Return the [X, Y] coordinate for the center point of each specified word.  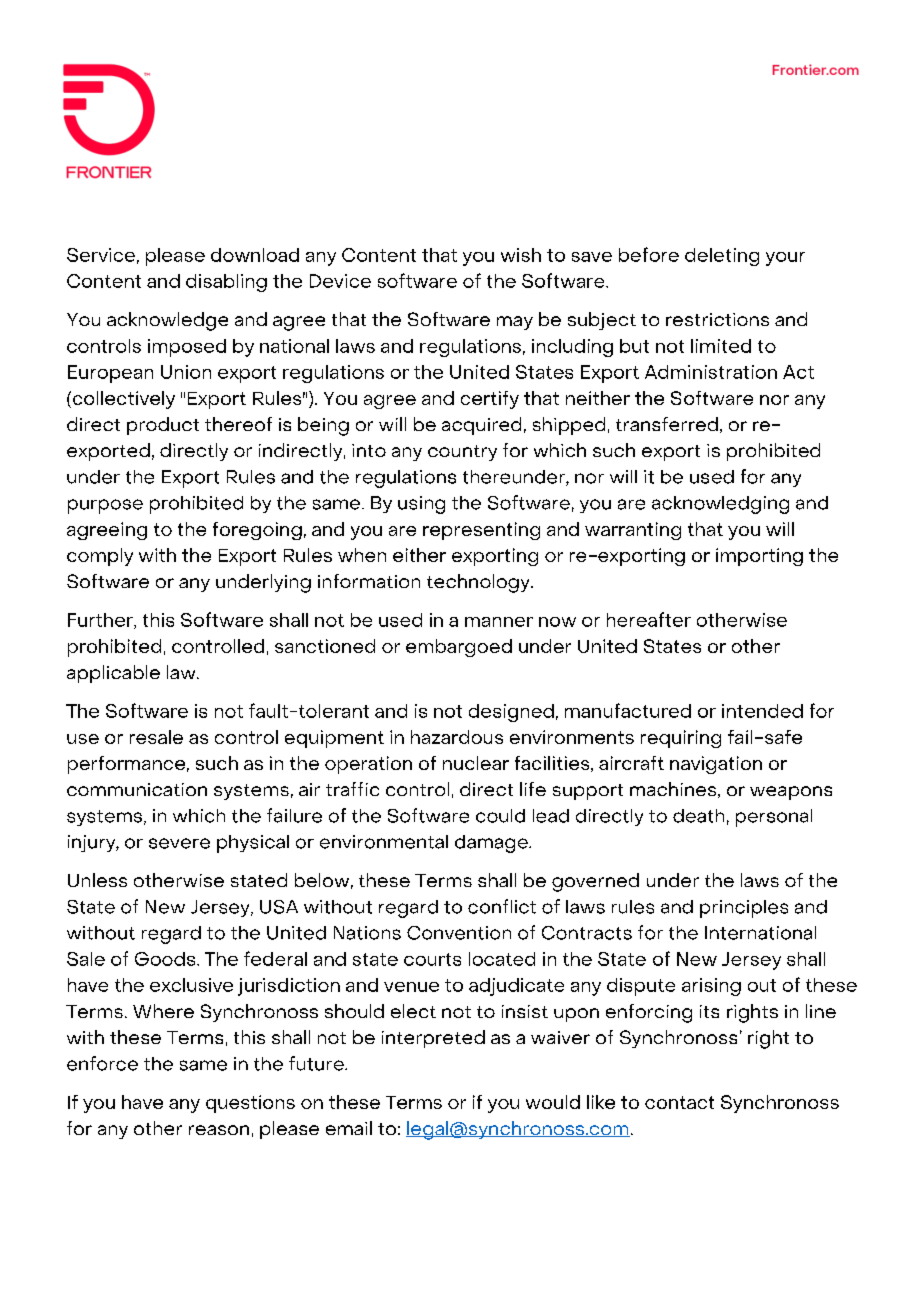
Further [101, 621]
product [163, 426]
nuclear [476, 763]
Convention [459, 933]
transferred [667, 424]
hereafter [649, 619]
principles [744, 909]
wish [521, 255]
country [462, 453]
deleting [722, 257]
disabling [226, 283]
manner [499, 622]
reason [219, 1130]
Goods [166, 959]
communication [137, 789]
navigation [716, 765]
